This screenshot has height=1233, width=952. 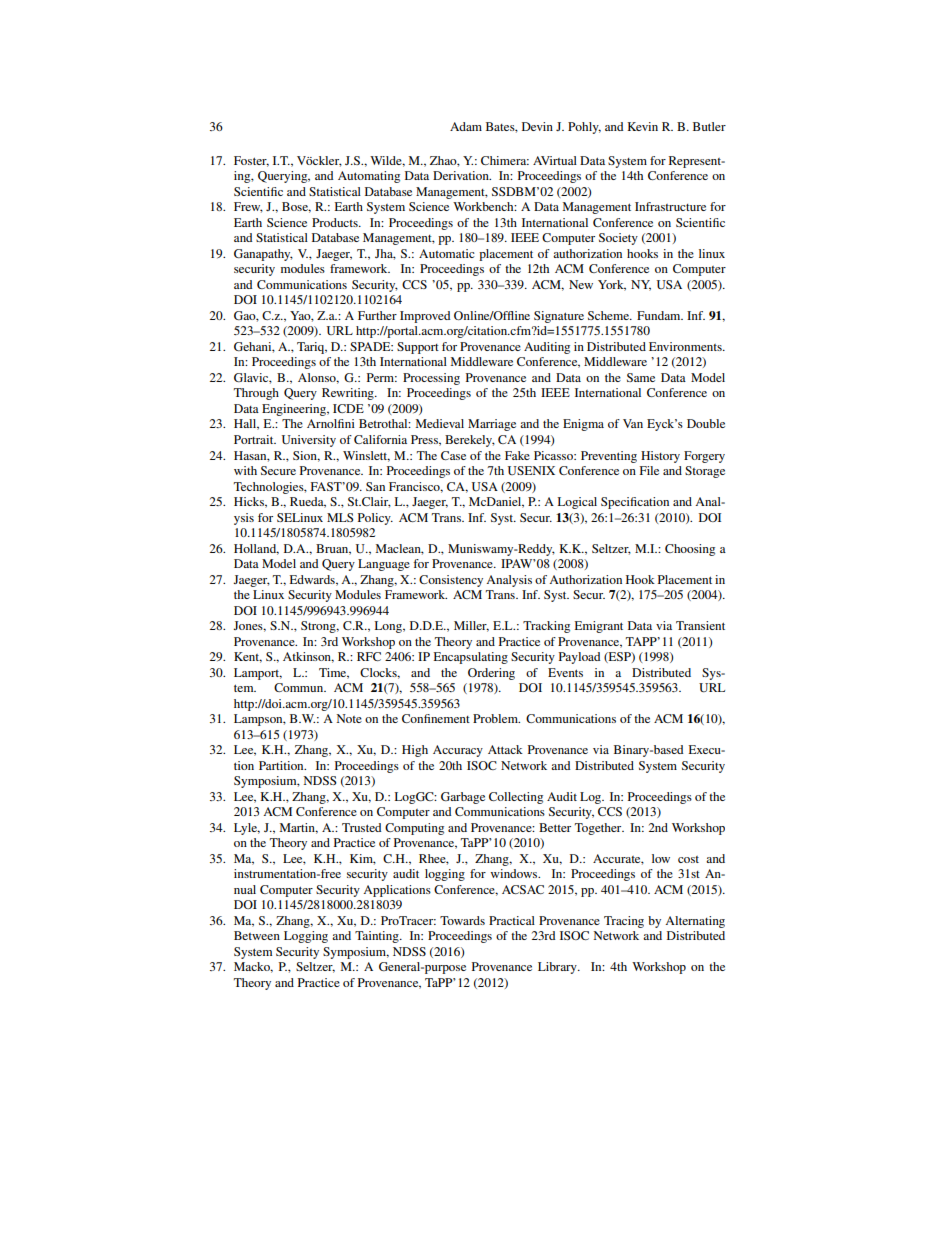 I want to click on Kevin, so click(x=642, y=126).
